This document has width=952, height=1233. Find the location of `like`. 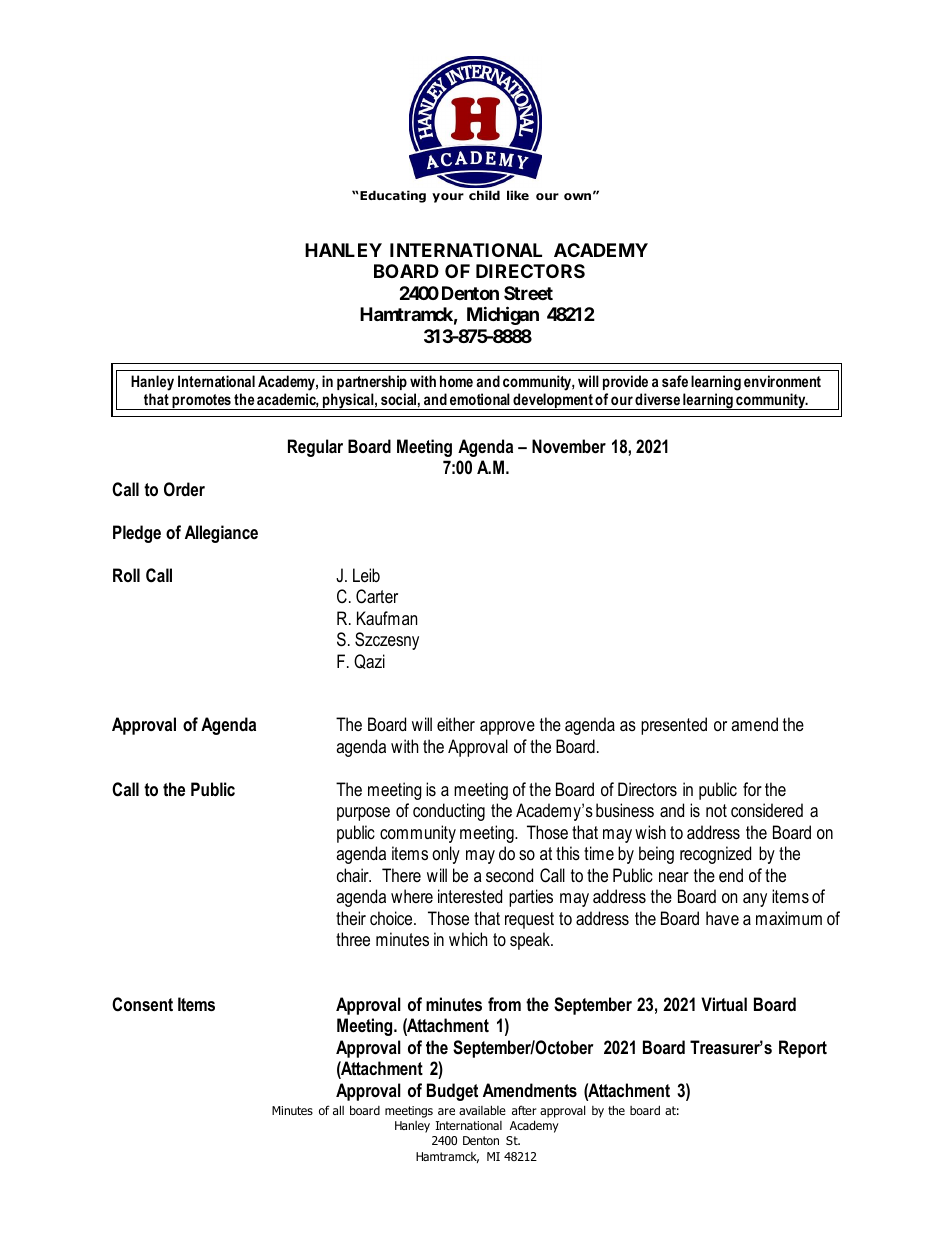

like is located at coordinates (518, 195).
